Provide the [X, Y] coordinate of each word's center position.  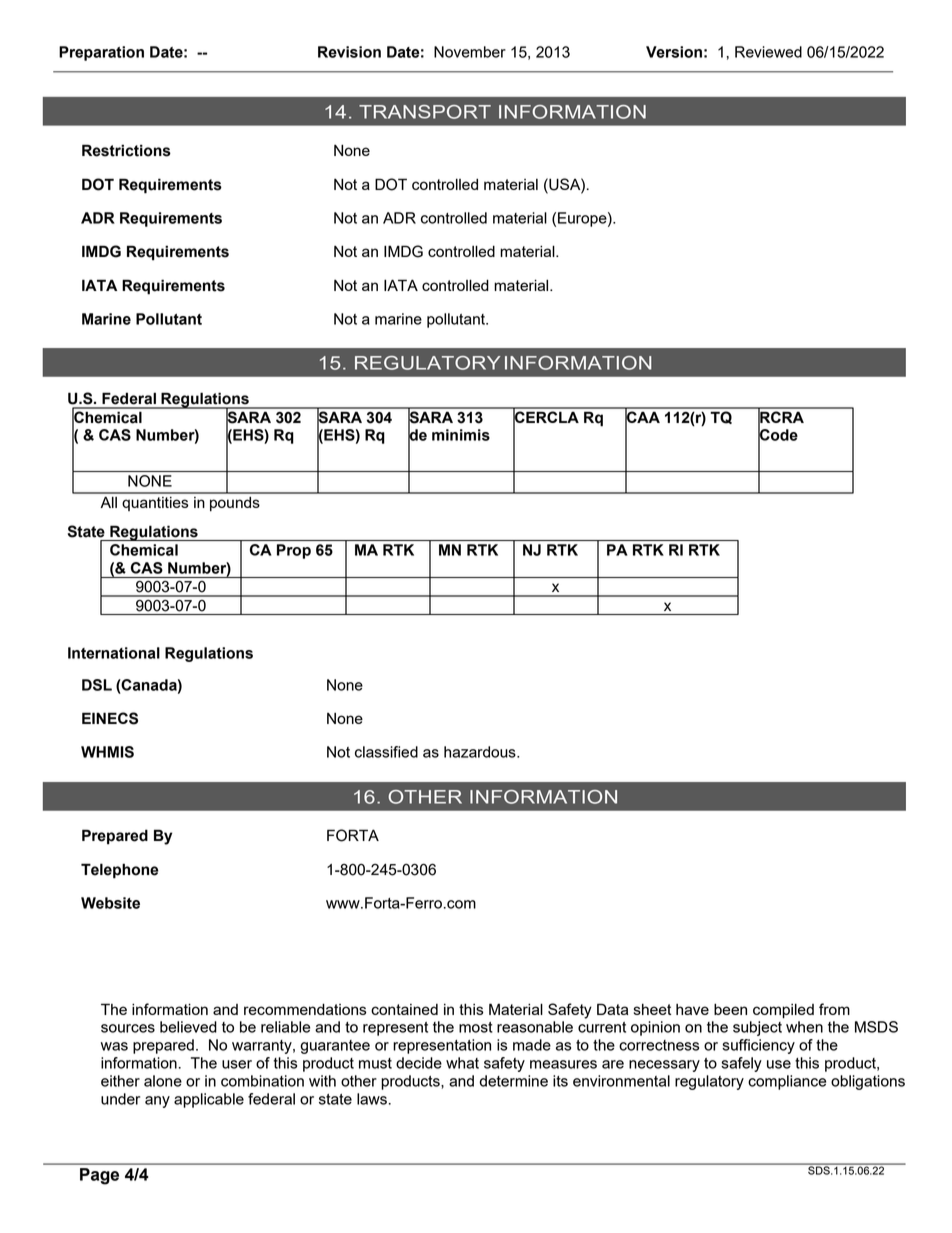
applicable [209, 1100]
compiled [783, 1011]
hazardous [481, 752]
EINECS [110, 718]
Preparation [101, 53]
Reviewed [768, 52]
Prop [294, 551]
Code [778, 435]
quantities [155, 504]
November [470, 52]
